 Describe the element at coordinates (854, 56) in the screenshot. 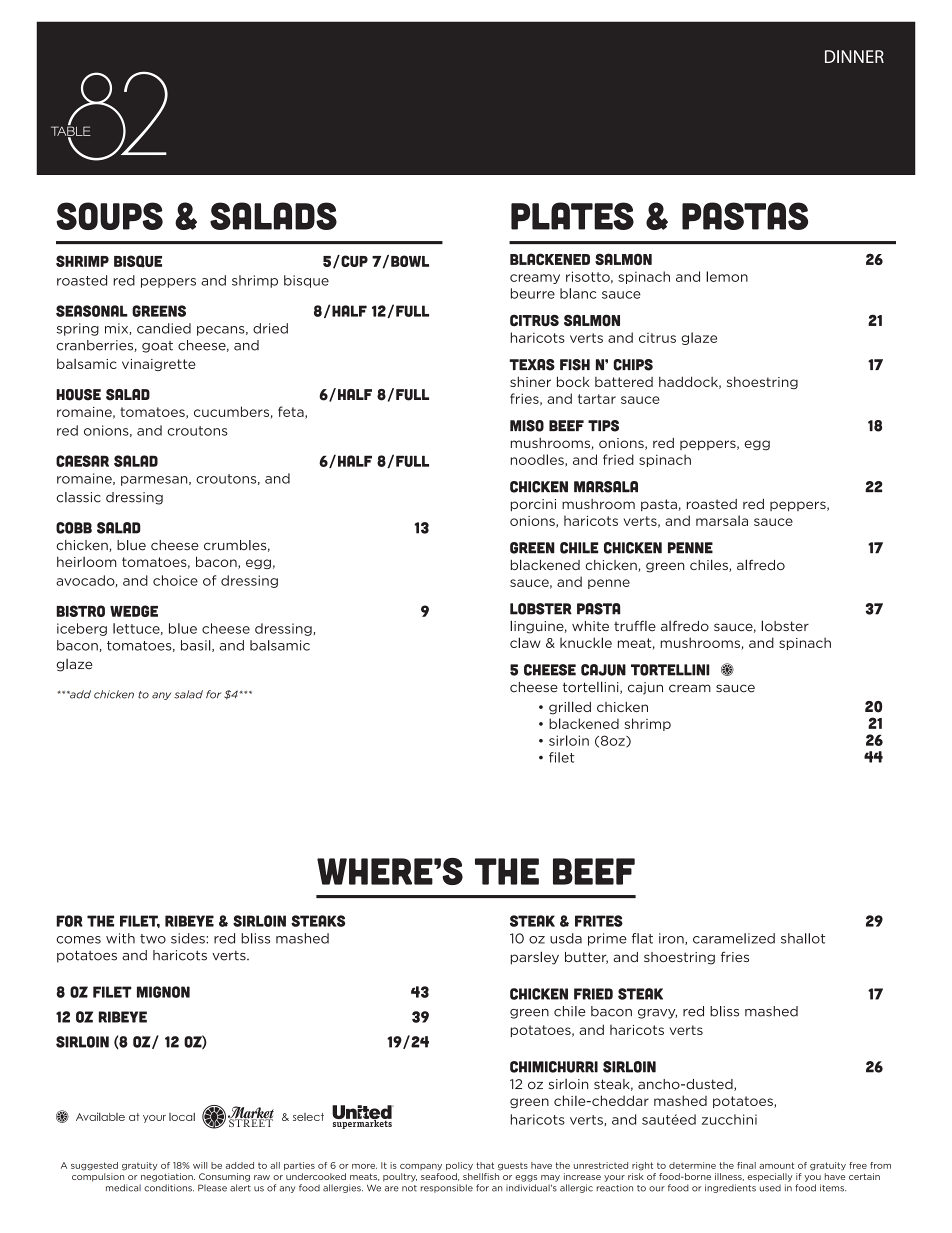

I see `DINNER` at that location.
